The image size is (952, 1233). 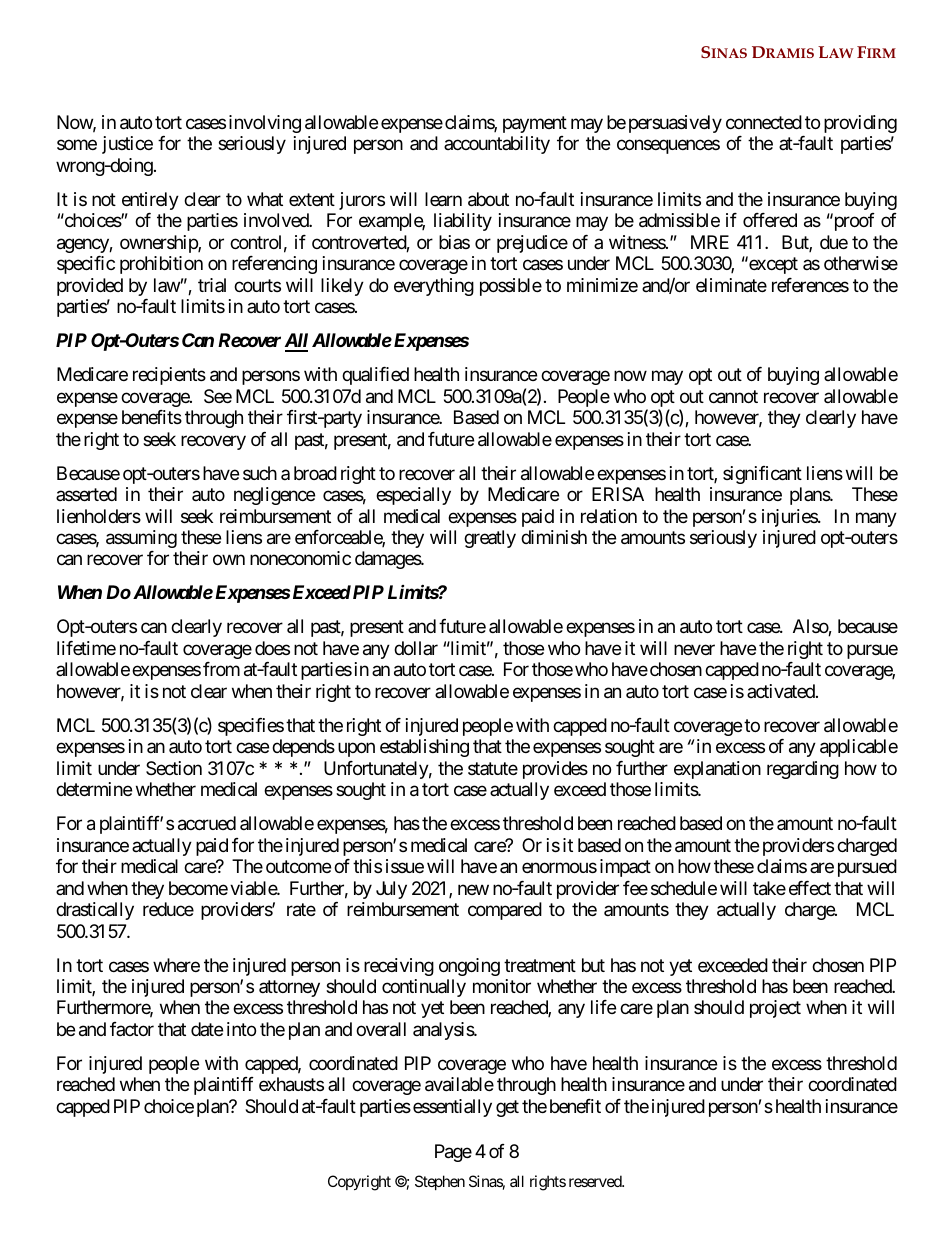 I want to click on activated, so click(x=782, y=691).
